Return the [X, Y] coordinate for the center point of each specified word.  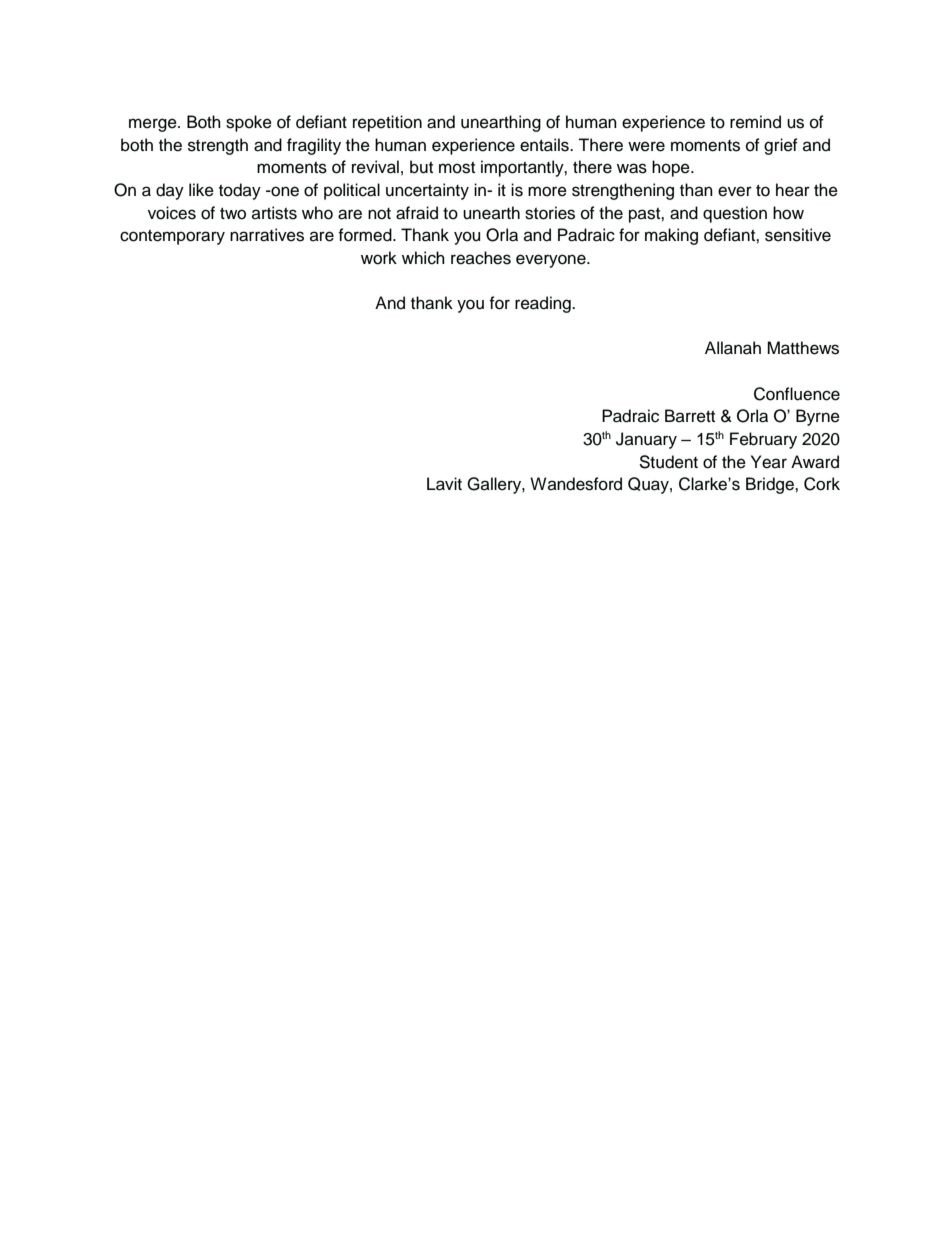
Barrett [690, 416]
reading [544, 304]
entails [545, 145]
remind [755, 122]
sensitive [798, 235]
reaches [481, 258]
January [646, 440]
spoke [249, 123]
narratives [267, 235]
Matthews [803, 348]
